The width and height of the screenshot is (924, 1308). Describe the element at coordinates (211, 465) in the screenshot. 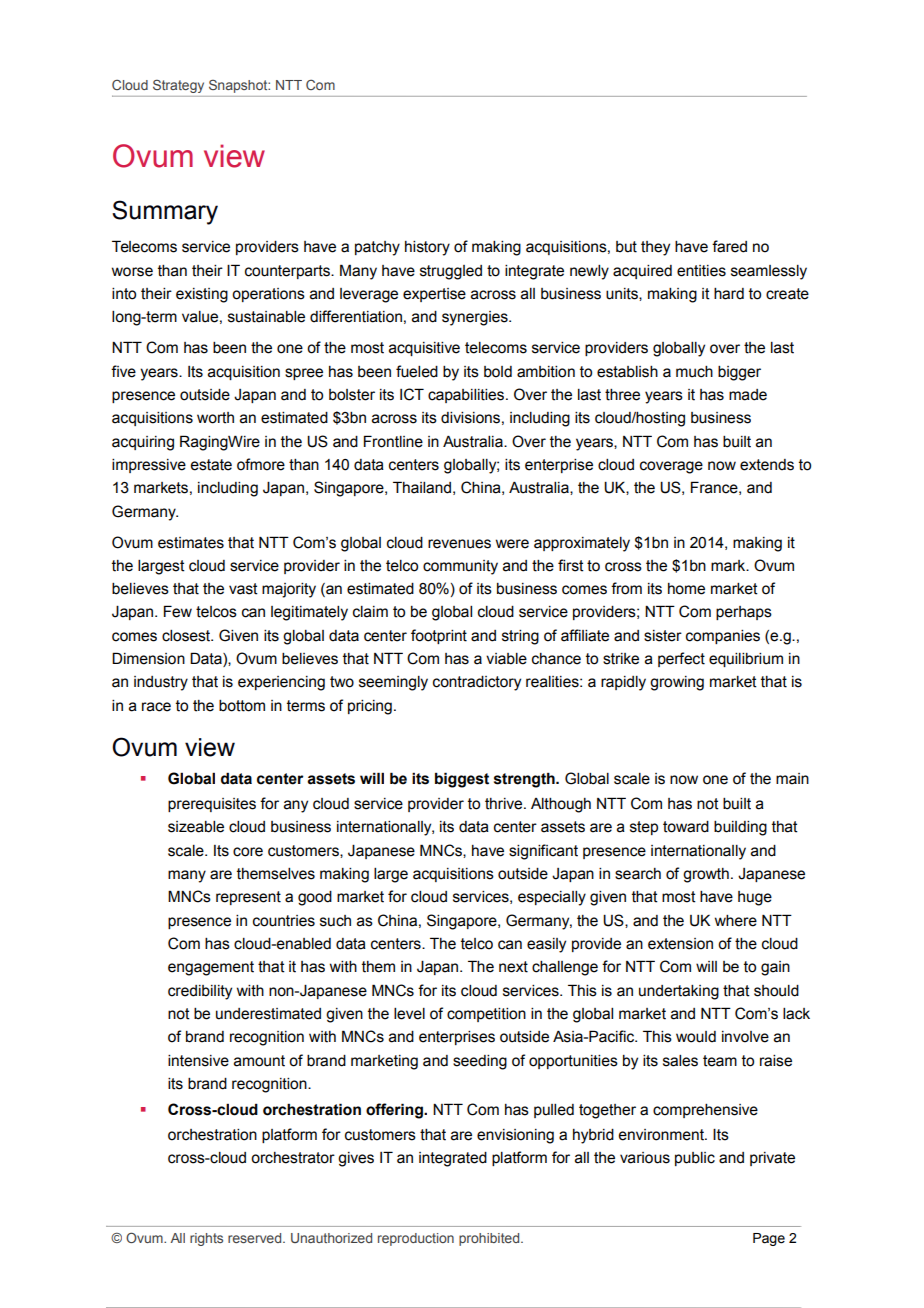

I see `estate` at that location.
